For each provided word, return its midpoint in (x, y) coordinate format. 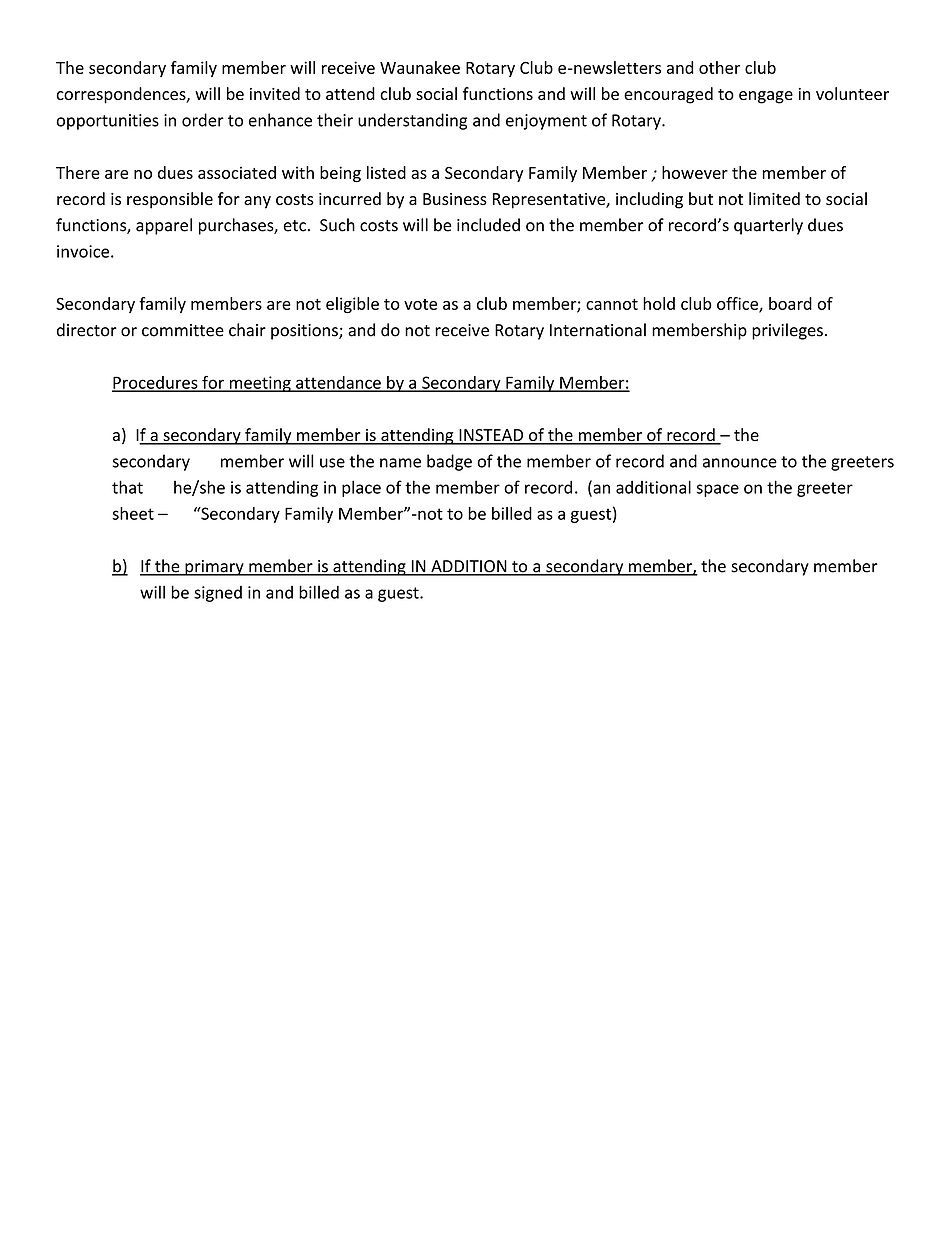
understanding (412, 121)
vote (420, 304)
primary (214, 568)
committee (183, 330)
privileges (787, 331)
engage (766, 97)
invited (275, 93)
